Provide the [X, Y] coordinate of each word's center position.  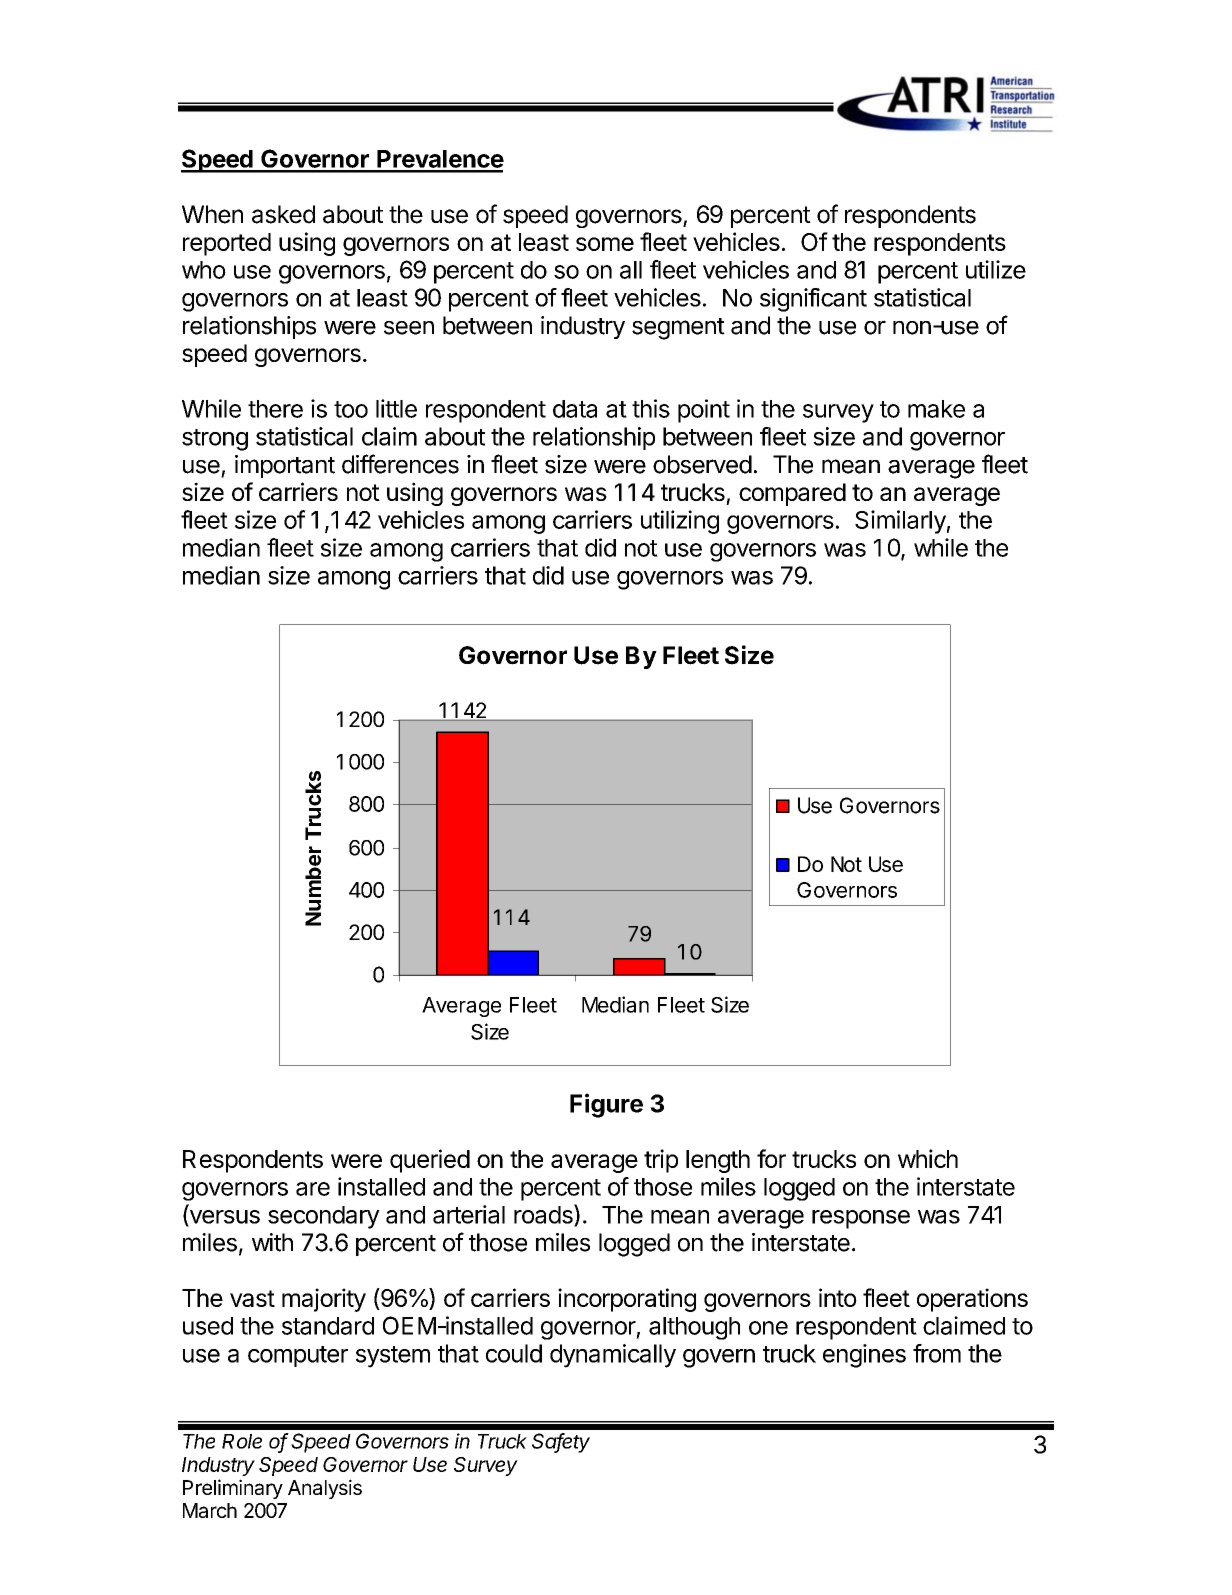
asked [283, 214]
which [928, 1158]
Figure [606, 1105]
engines [864, 1356]
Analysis [325, 1489]
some [605, 244]
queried [430, 1161]
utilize [996, 269]
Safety [561, 1443]
